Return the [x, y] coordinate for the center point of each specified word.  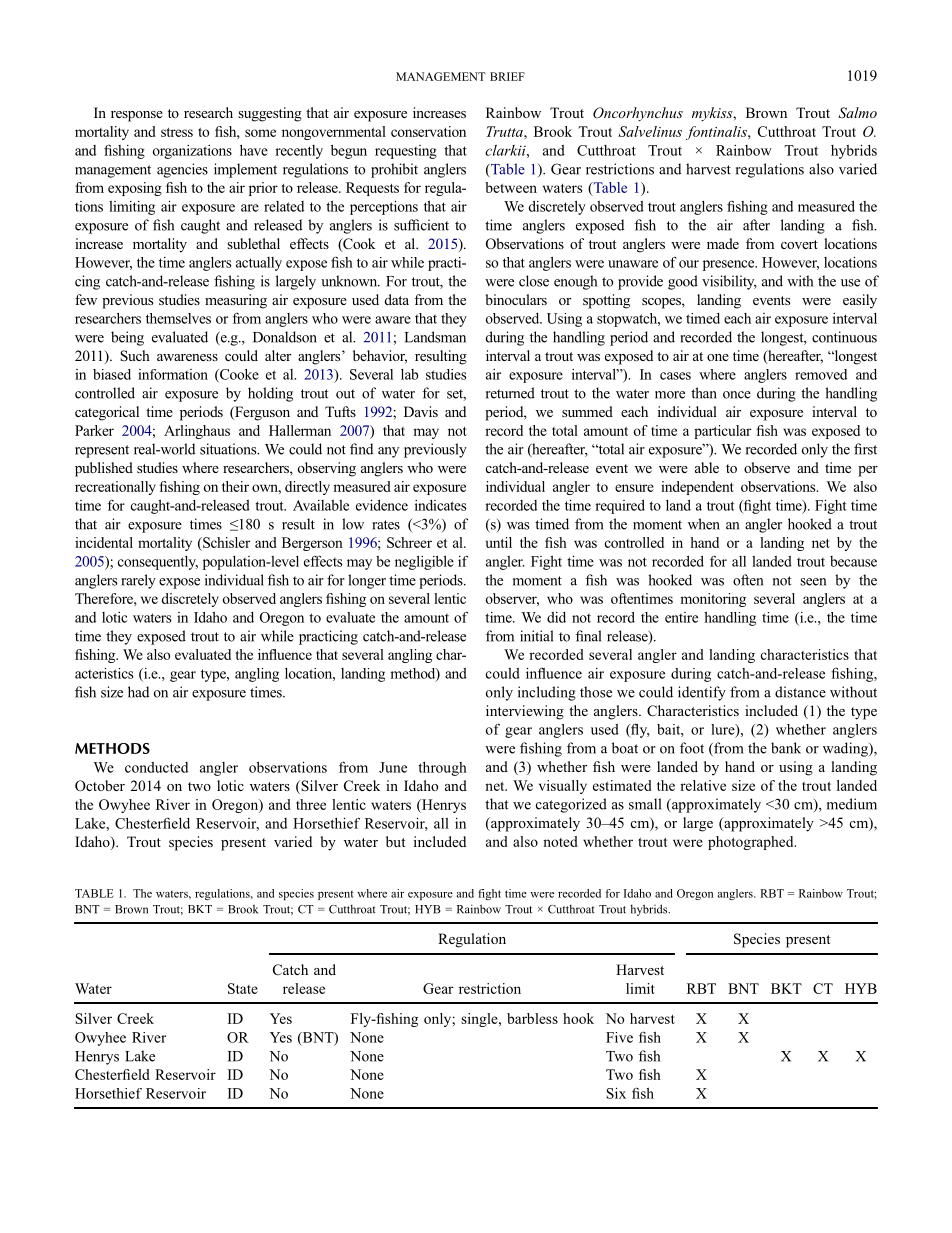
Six [616, 1093]
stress [177, 132]
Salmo [857, 112]
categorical [107, 413]
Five [619, 1037]
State [243, 988]
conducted [156, 767]
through [442, 768]
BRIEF [507, 76]
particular [722, 432]
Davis [421, 411]
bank [786, 748]
